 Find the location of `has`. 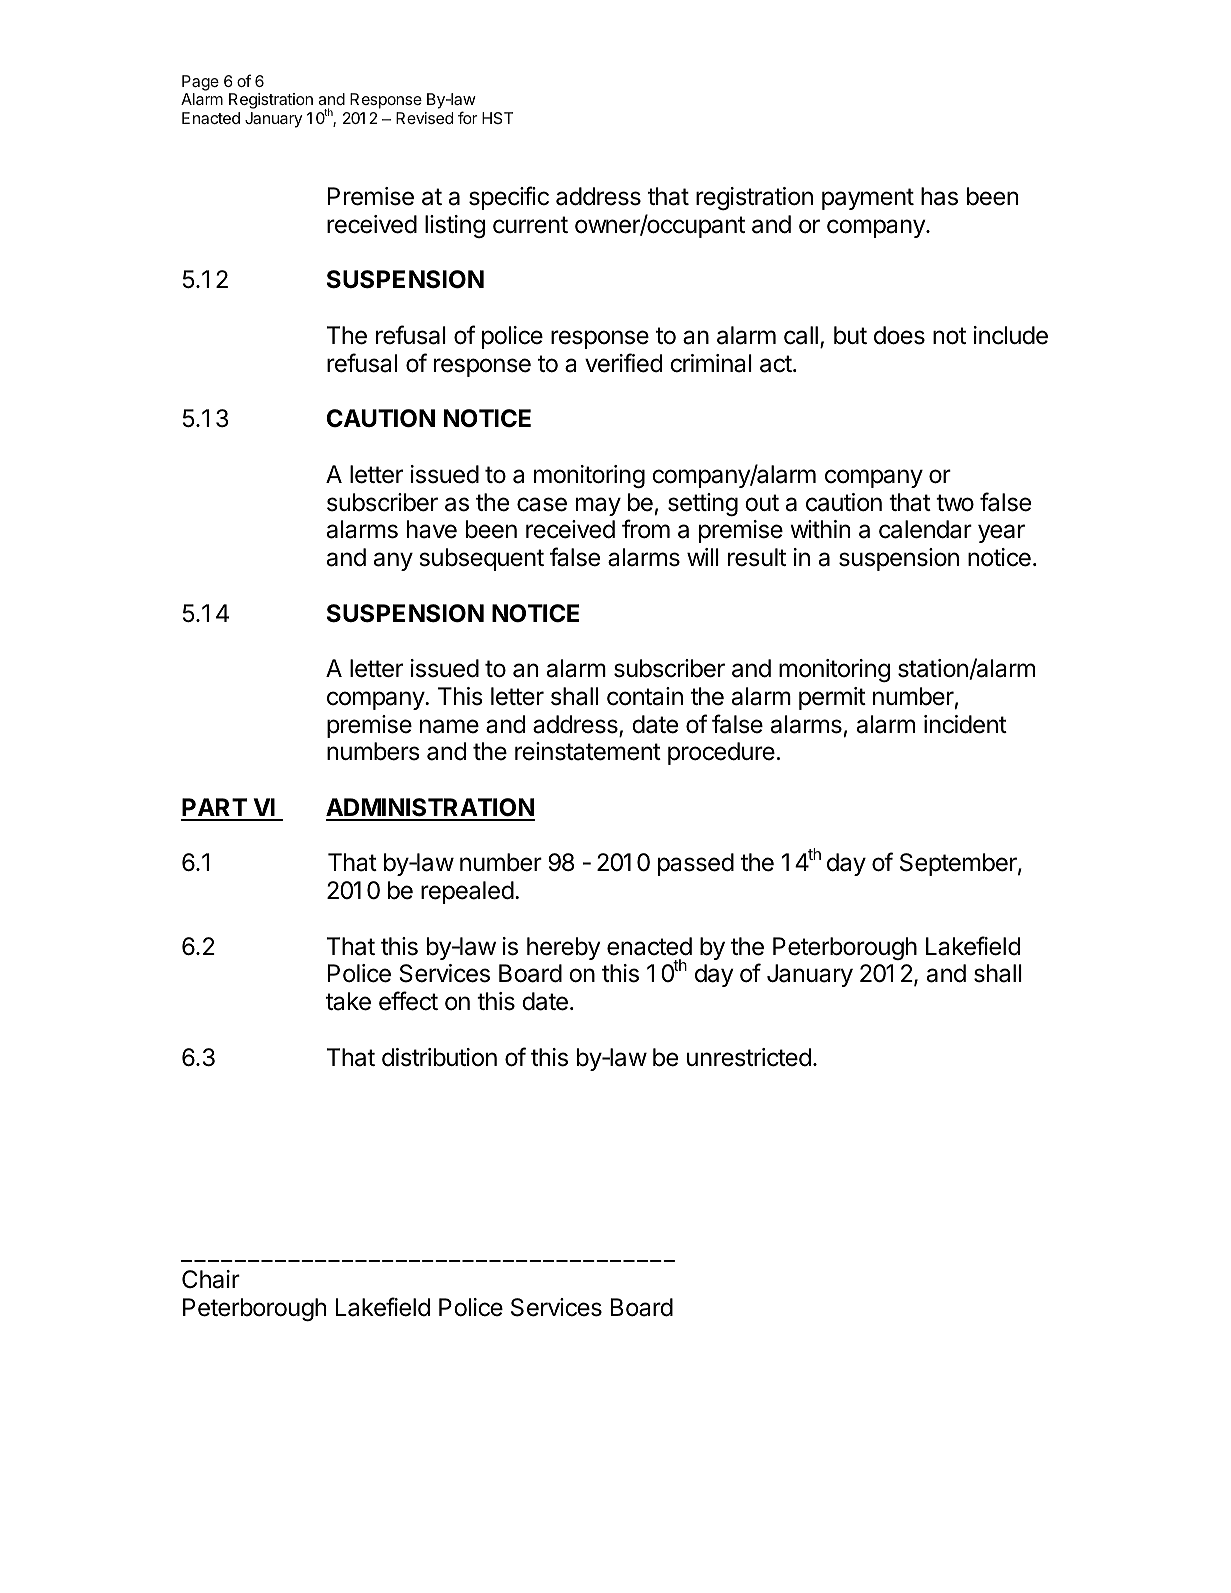

has is located at coordinates (939, 196).
